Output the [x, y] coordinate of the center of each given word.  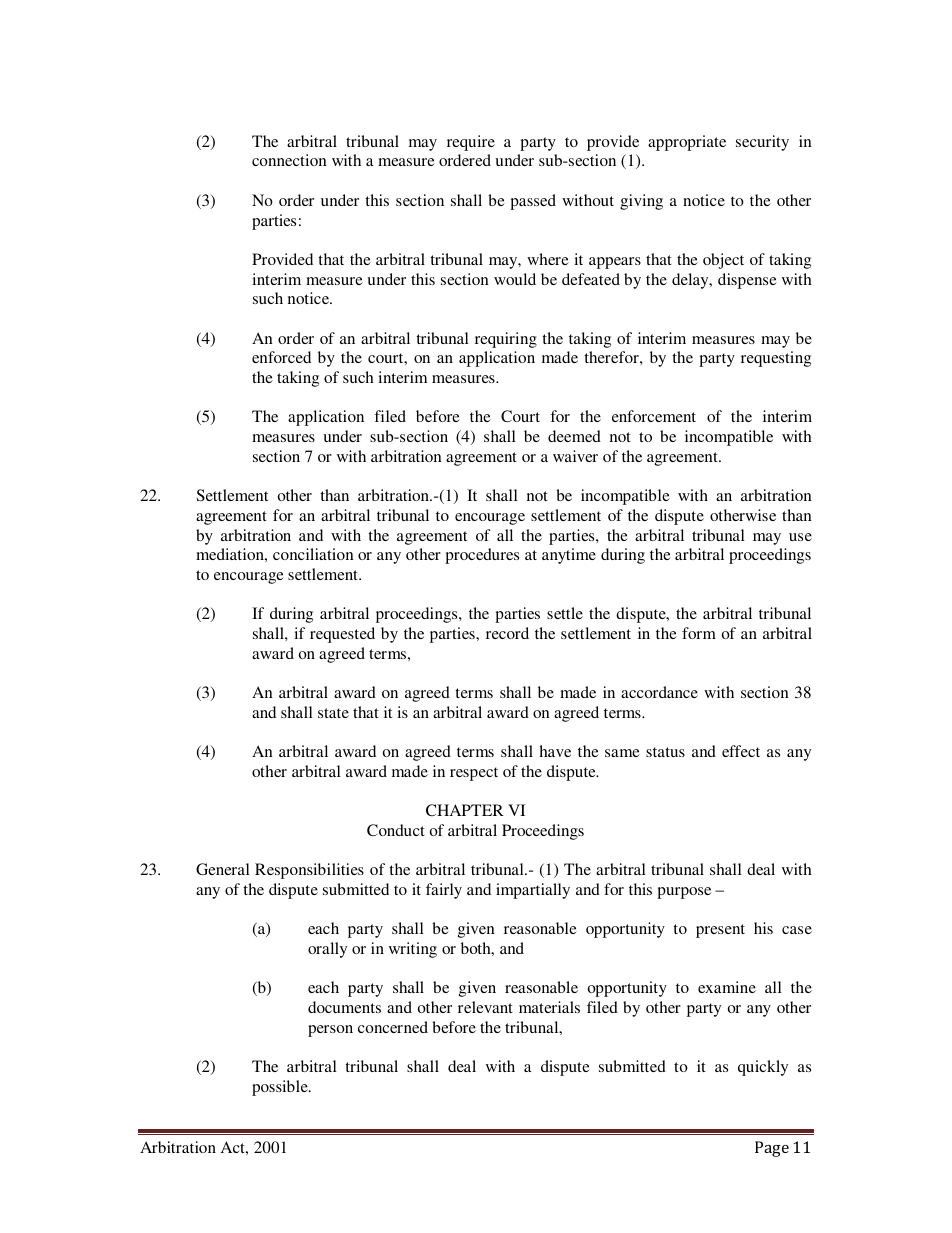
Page [772, 1149]
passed [533, 202]
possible [281, 1088]
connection [289, 160]
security [762, 143]
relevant [485, 1007]
